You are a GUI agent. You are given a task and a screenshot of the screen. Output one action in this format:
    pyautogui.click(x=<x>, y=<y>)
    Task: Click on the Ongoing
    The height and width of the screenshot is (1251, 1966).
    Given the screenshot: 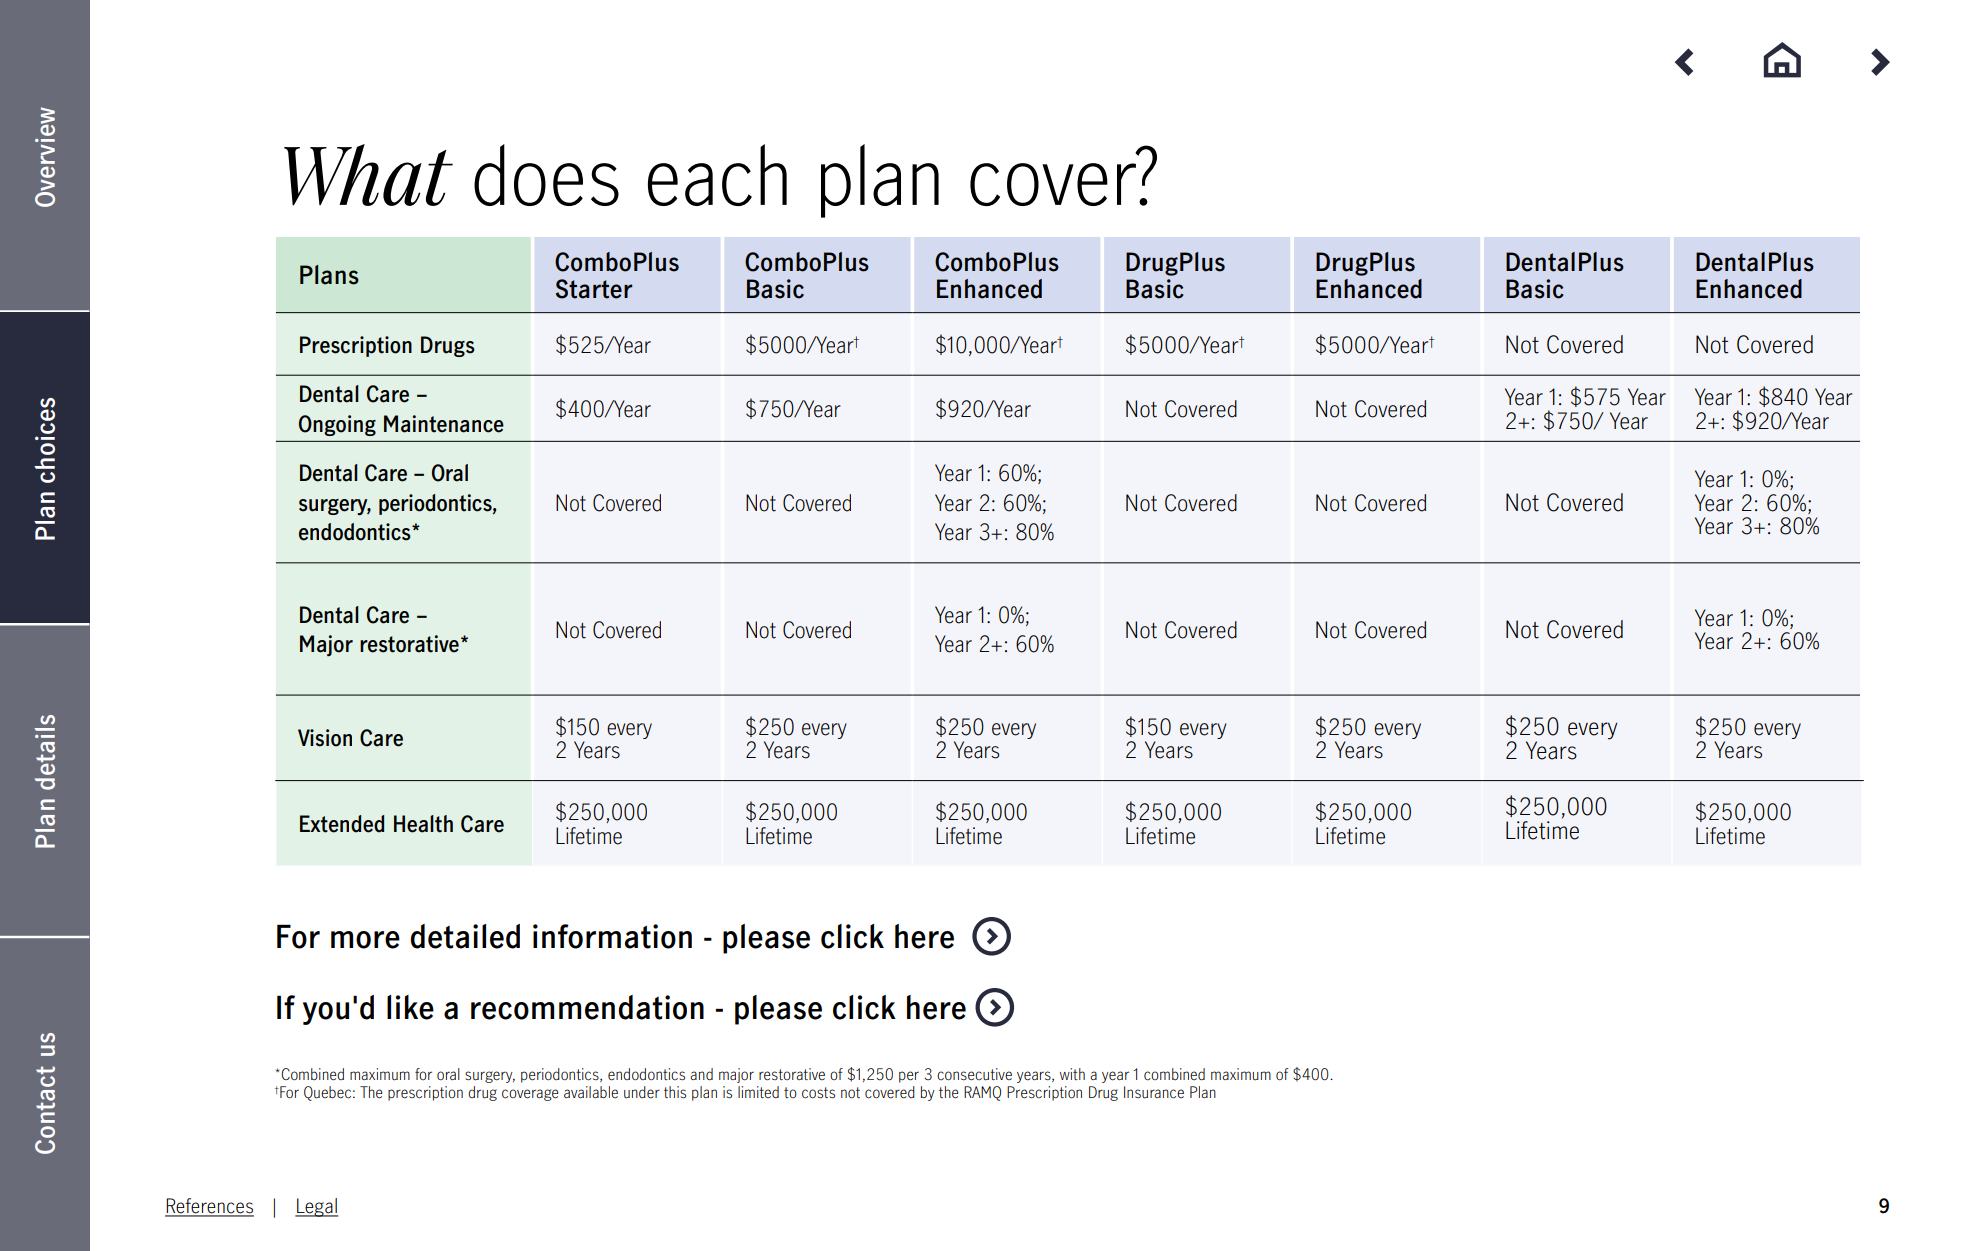 What is the action you would take?
    pyautogui.click(x=337, y=425)
